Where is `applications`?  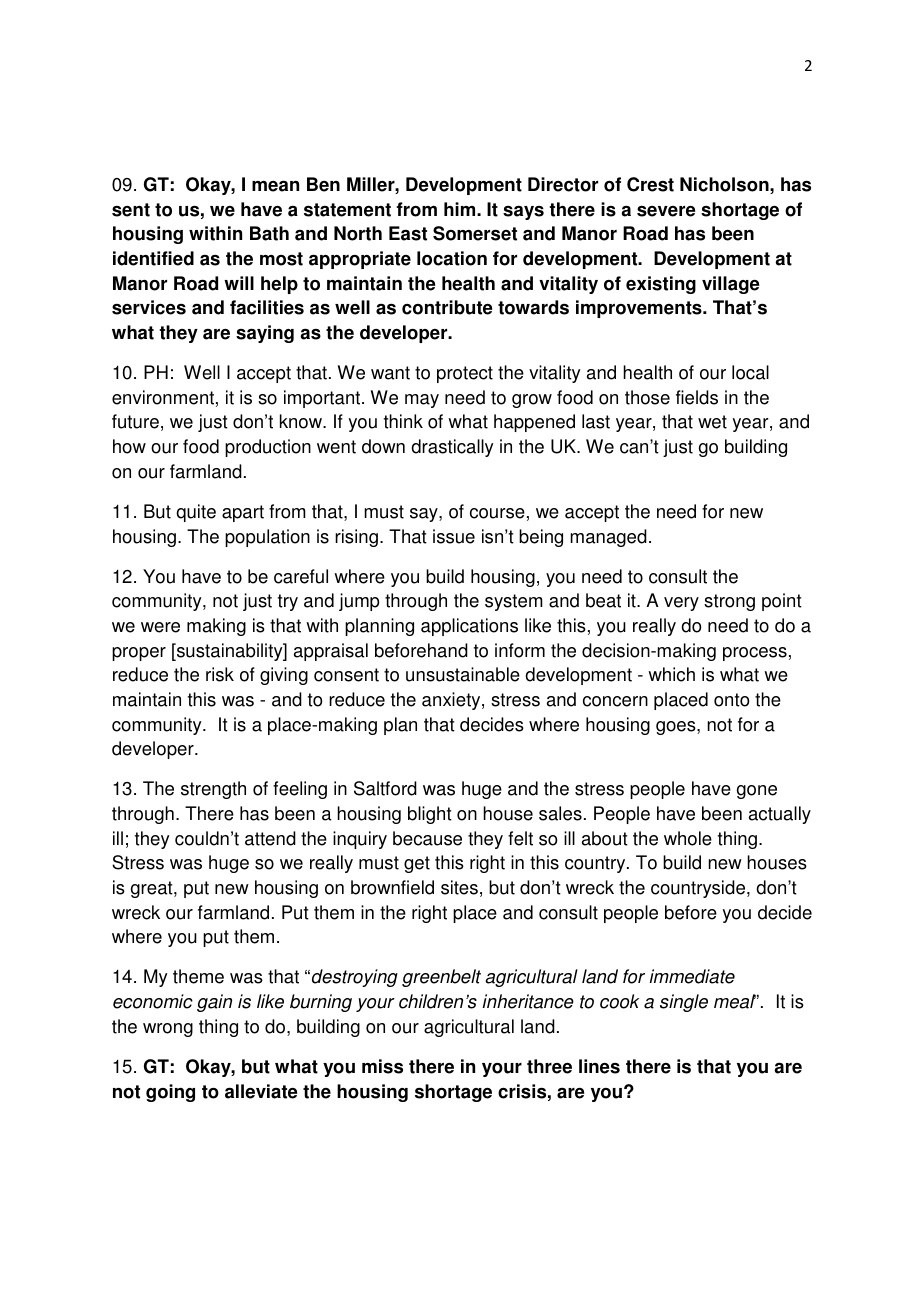
applications is located at coordinates (469, 627).
